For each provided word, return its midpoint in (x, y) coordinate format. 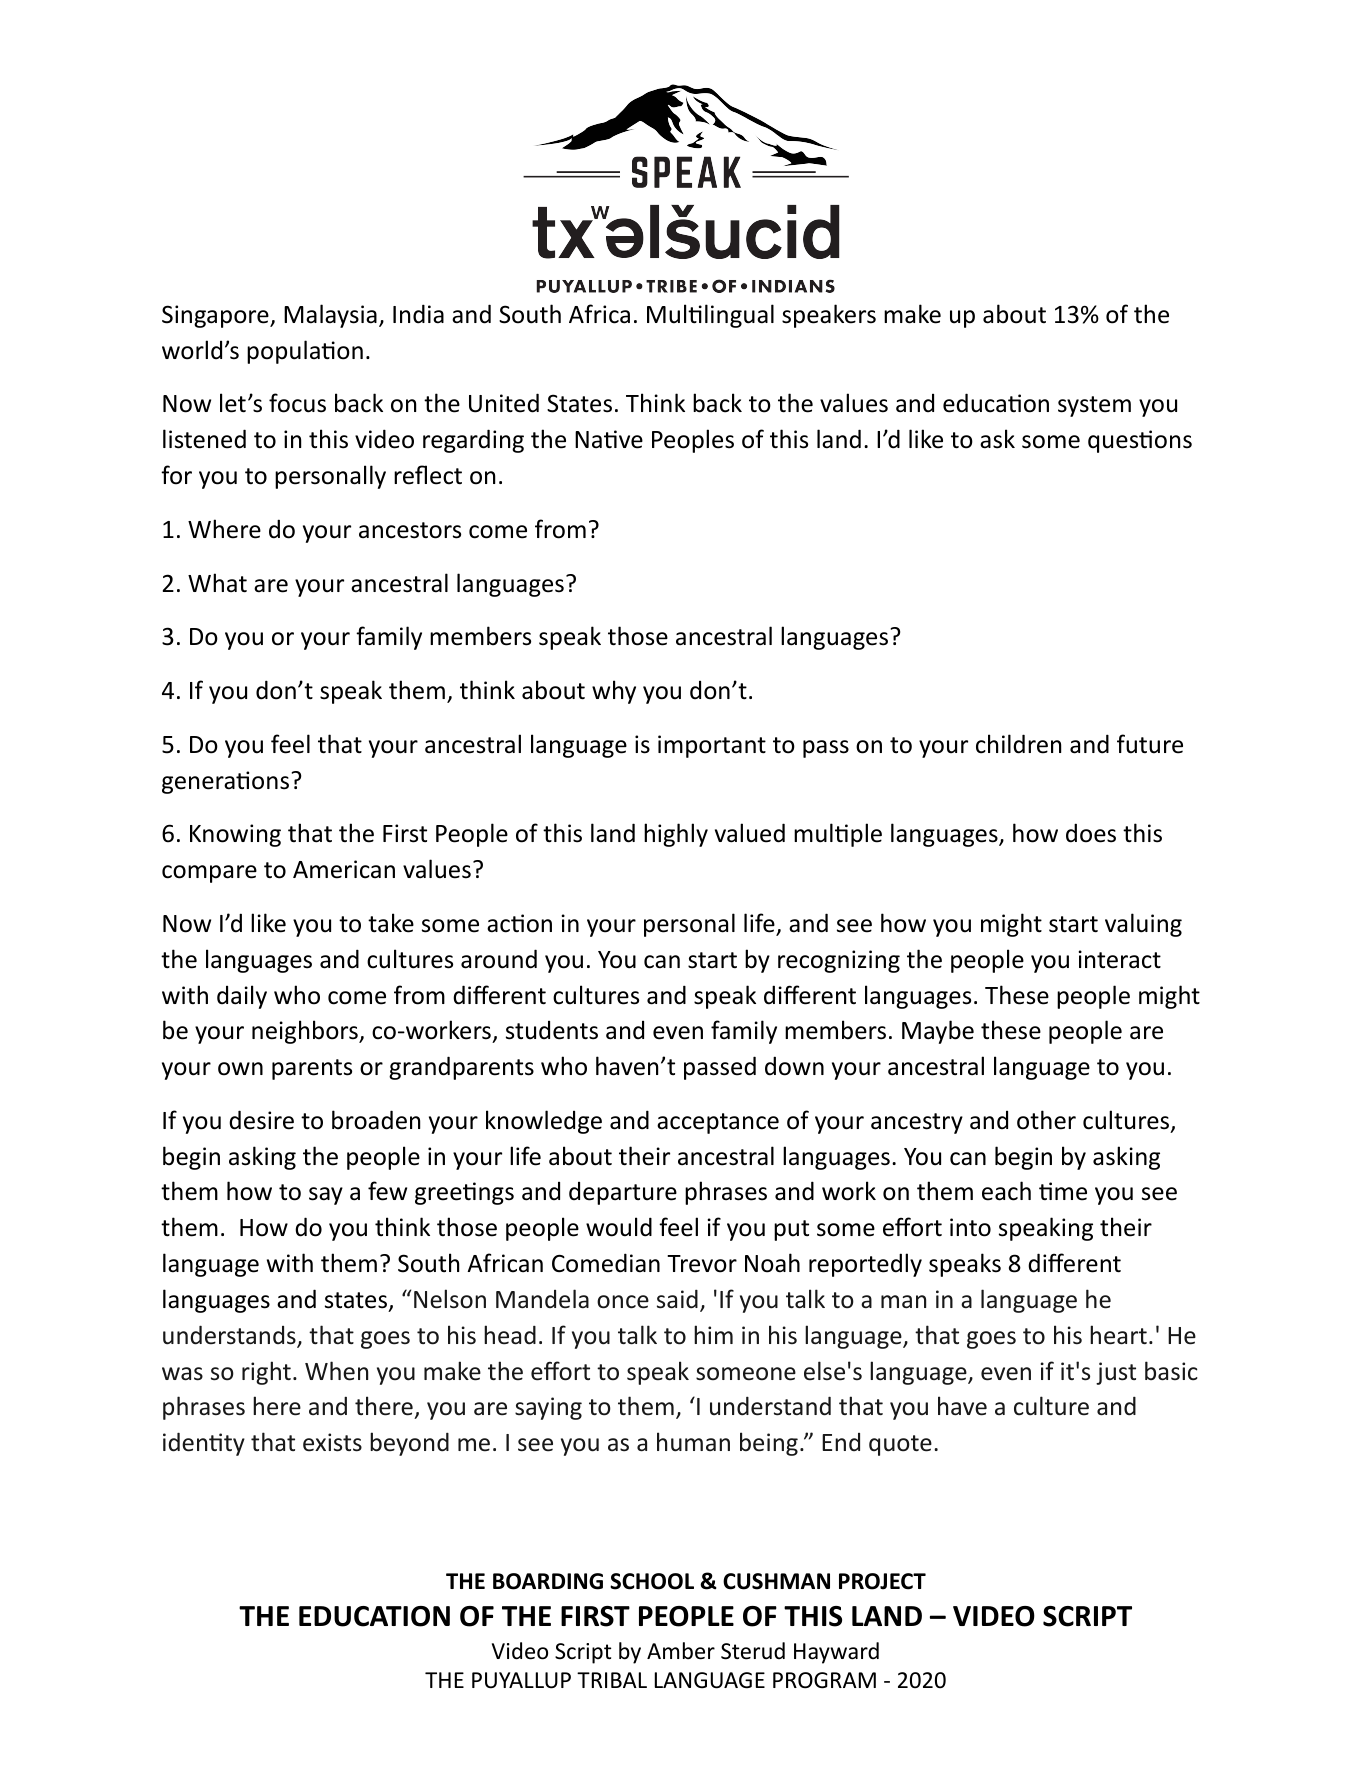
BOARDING (548, 1581)
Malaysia (330, 316)
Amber (681, 1651)
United (504, 403)
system (1094, 406)
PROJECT (882, 1581)
